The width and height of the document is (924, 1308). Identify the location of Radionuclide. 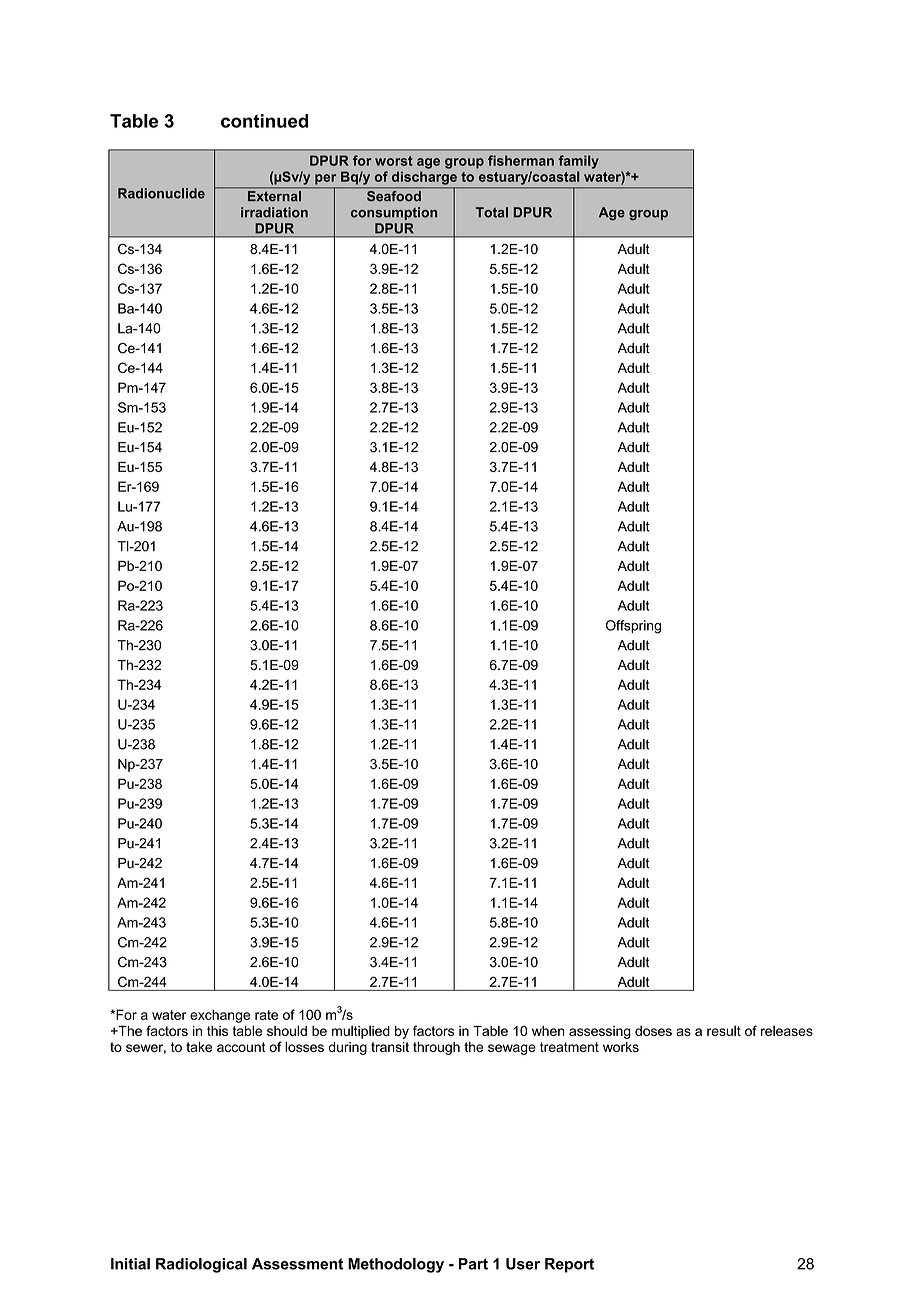
(161, 193).
